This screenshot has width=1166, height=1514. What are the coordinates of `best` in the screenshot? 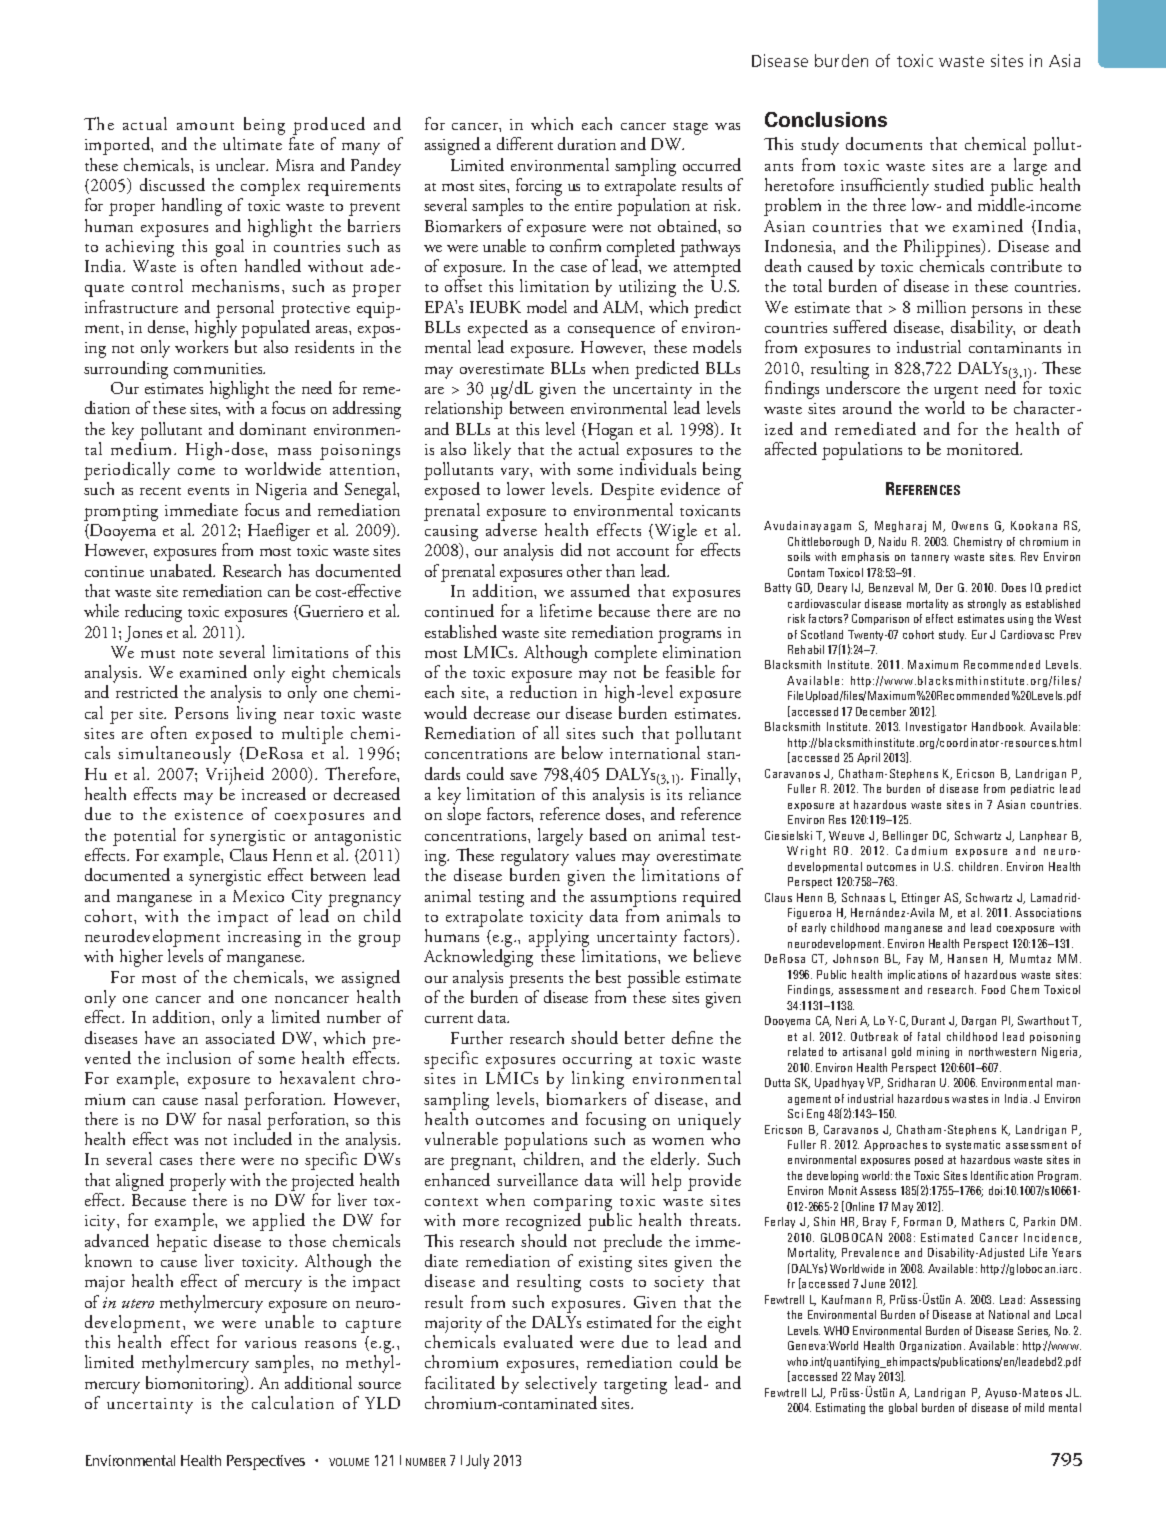 It's located at (608, 976).
